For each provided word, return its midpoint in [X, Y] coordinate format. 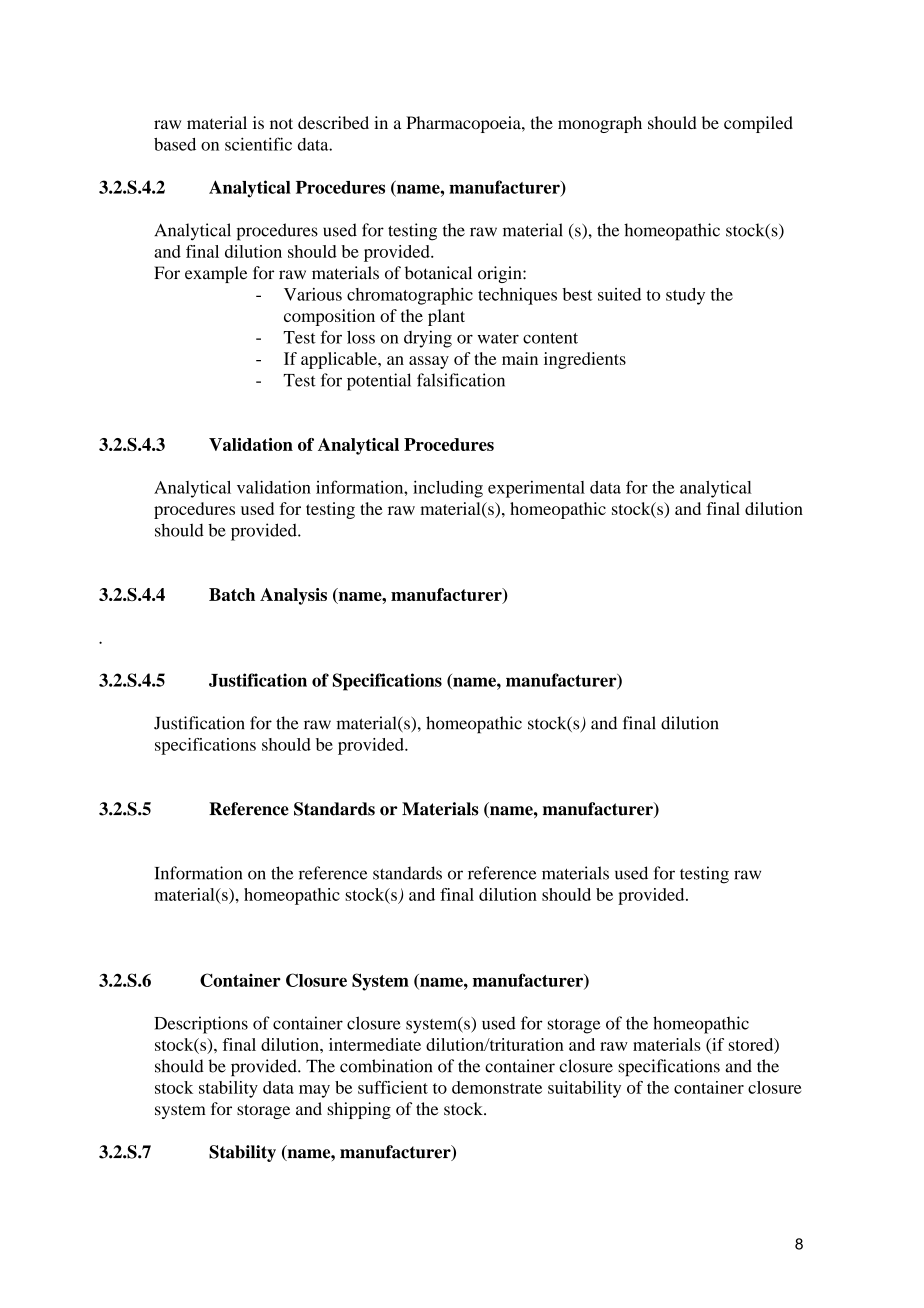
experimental [536, 489]
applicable [340, 360]
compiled [758, 124]
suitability [584, 1089]
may [314, 1091]
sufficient [393, 1087]
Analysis [293, 596]
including [448, 489]
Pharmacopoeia [464, 124]
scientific [258, 144]
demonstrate [497, 1087]
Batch [232, 594]
